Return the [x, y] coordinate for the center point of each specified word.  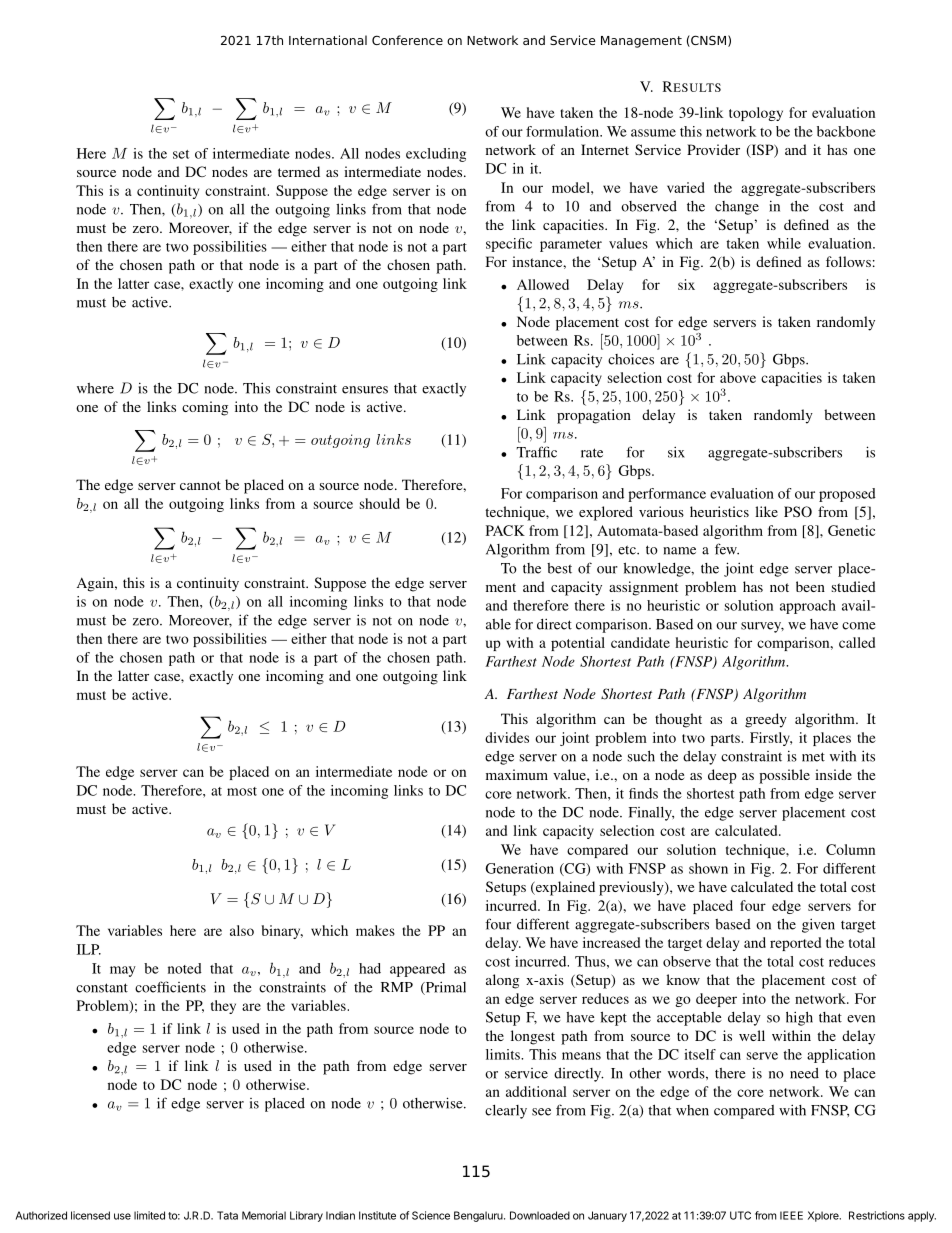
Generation [519, 868]
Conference [407, 40]
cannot [200, 485]
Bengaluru [479, 1216]
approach [808, 607]
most [242, 791]
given [818, 925]
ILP [89, 949]
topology [756, 114]
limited [149, 1215]
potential [578, 644]
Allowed [543, 284]
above [738, 377]
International [328, 40]
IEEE [791, 1215]
